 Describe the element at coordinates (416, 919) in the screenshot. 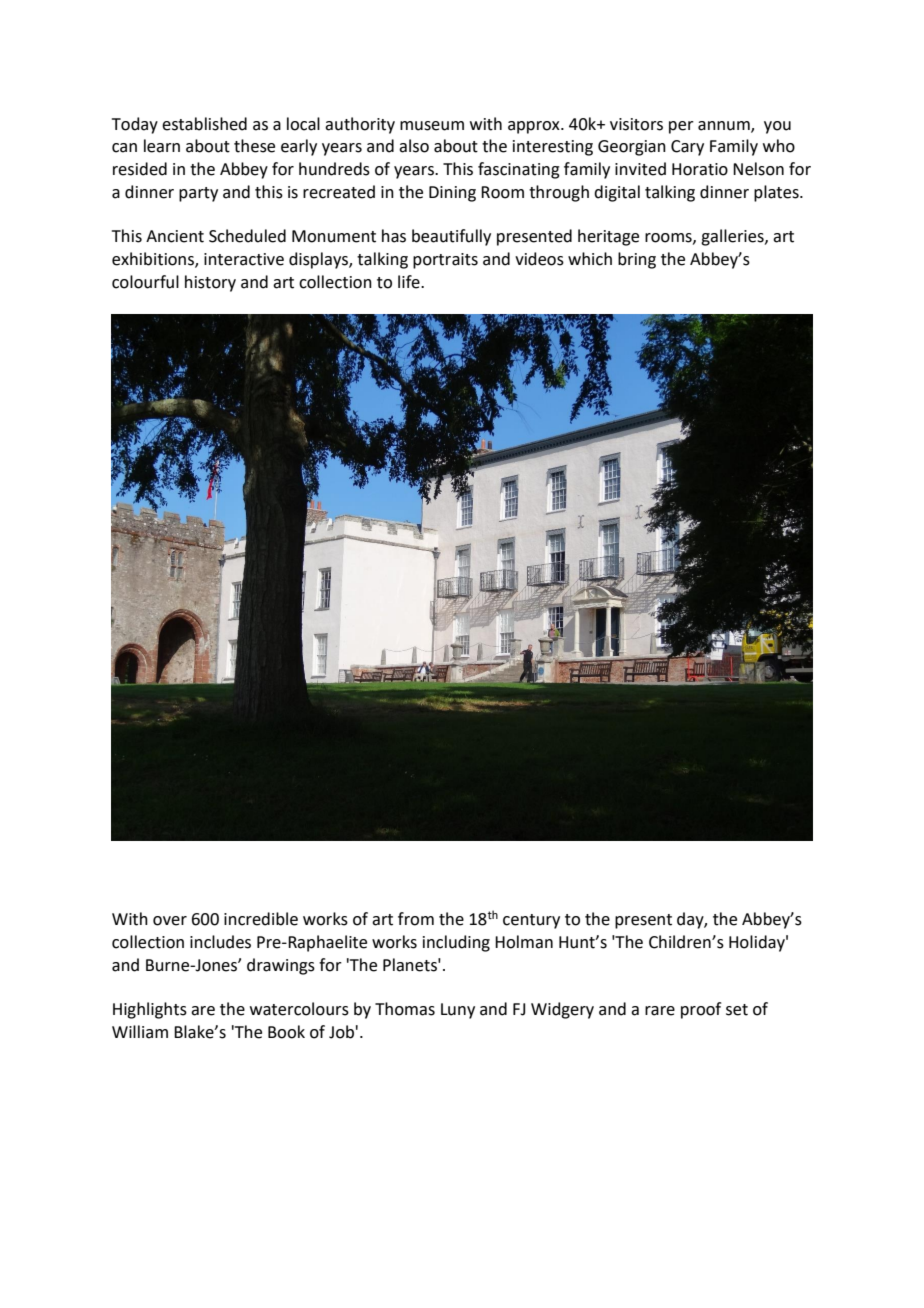

I see `from` at that location.
